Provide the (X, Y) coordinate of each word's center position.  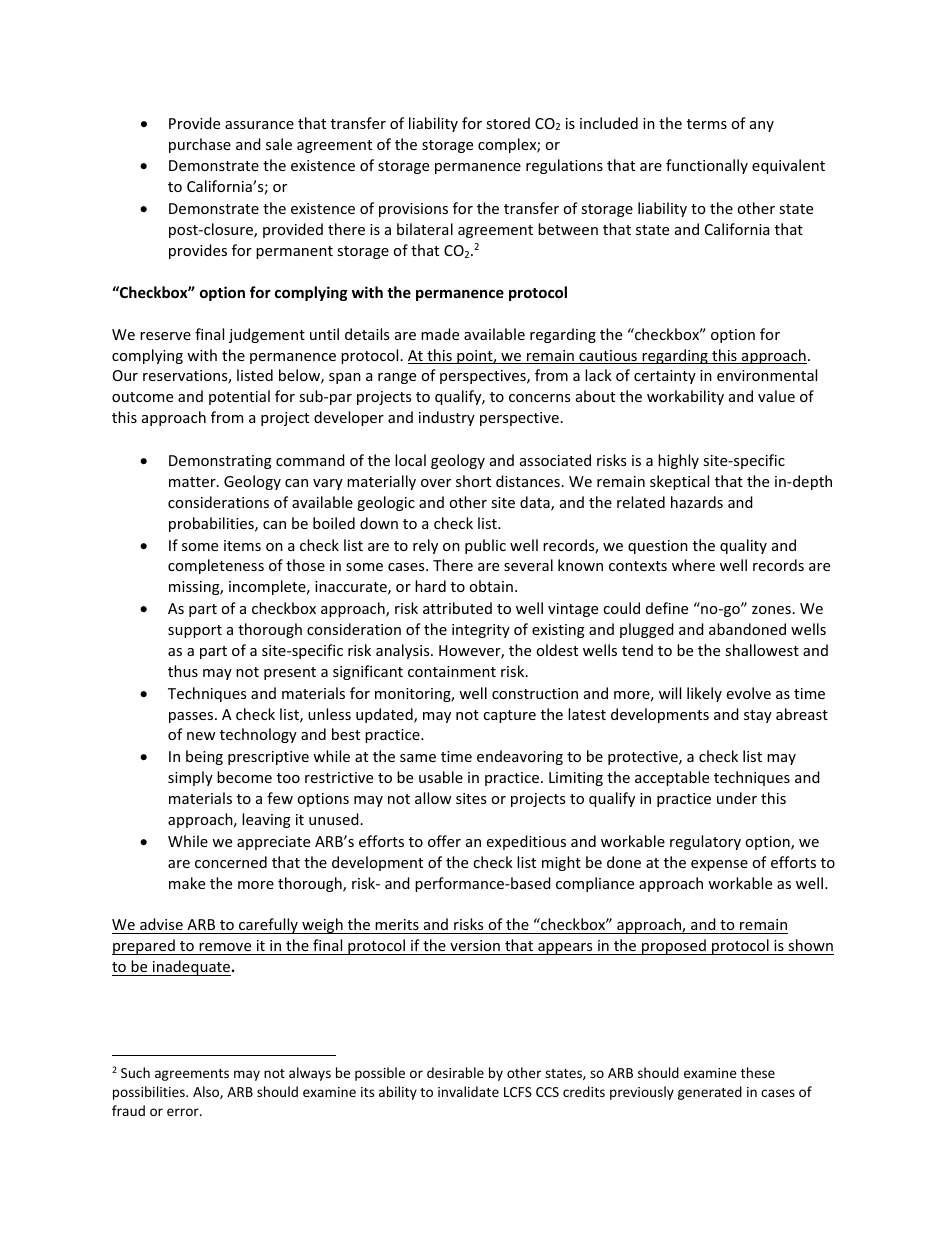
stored (508, 123)
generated (710, 1093)
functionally (707, 166)
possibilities (150, 1093)
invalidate (468, 1091)
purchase (200, 145)
